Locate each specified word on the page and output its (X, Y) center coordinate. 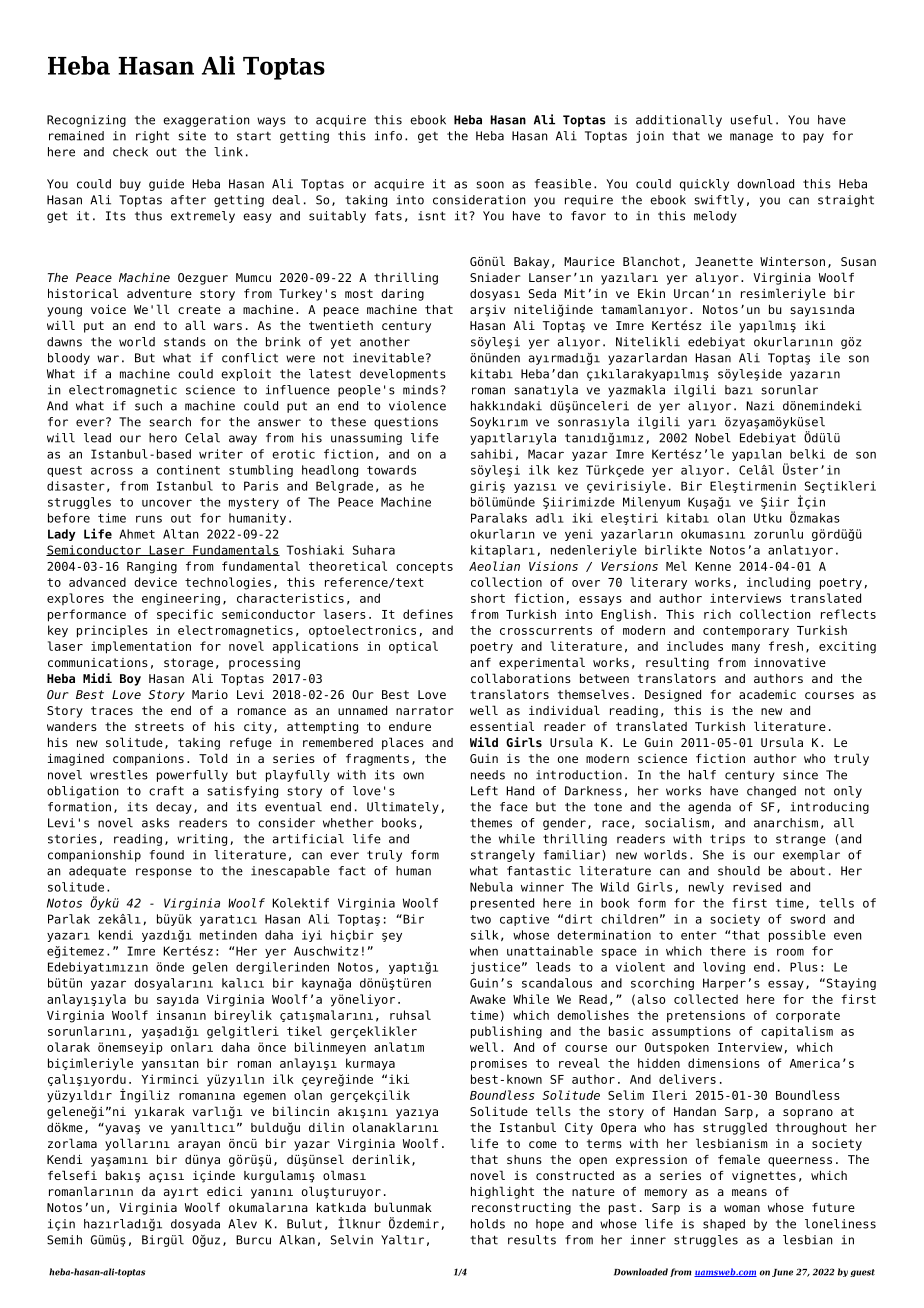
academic (767, 694)
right (152, 137)
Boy (130, 680)
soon (490, 185)
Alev (242, 1224)
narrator (425, 710)
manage (751, 138)
